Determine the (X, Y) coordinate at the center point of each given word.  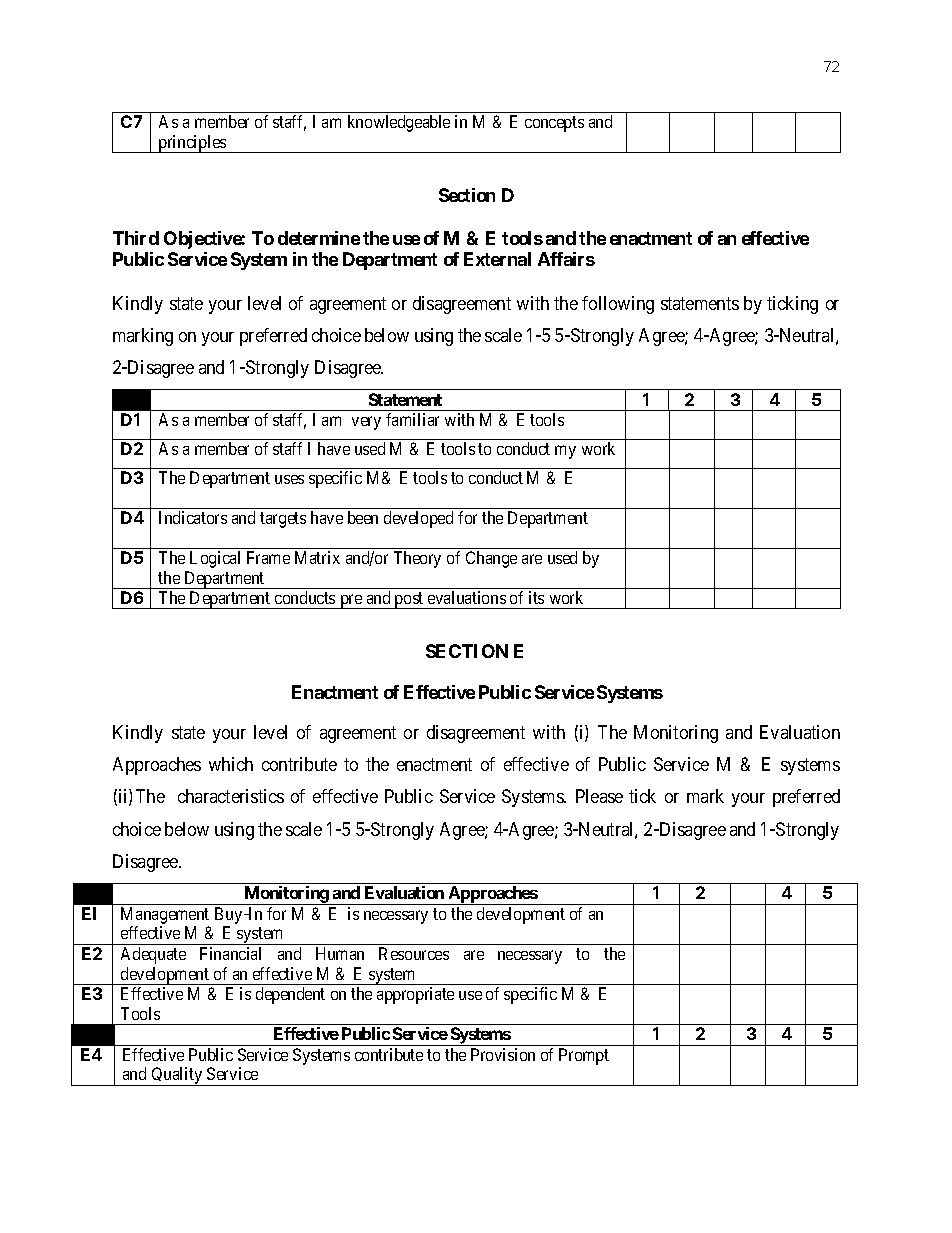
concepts (554, 124)
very (366, 423)
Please (599, 796)
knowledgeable (399, 123)
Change (491, 559)
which (231, 764)
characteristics (231, 796)
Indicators (193, 517)
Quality (177, 1076)
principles (192, 144)
